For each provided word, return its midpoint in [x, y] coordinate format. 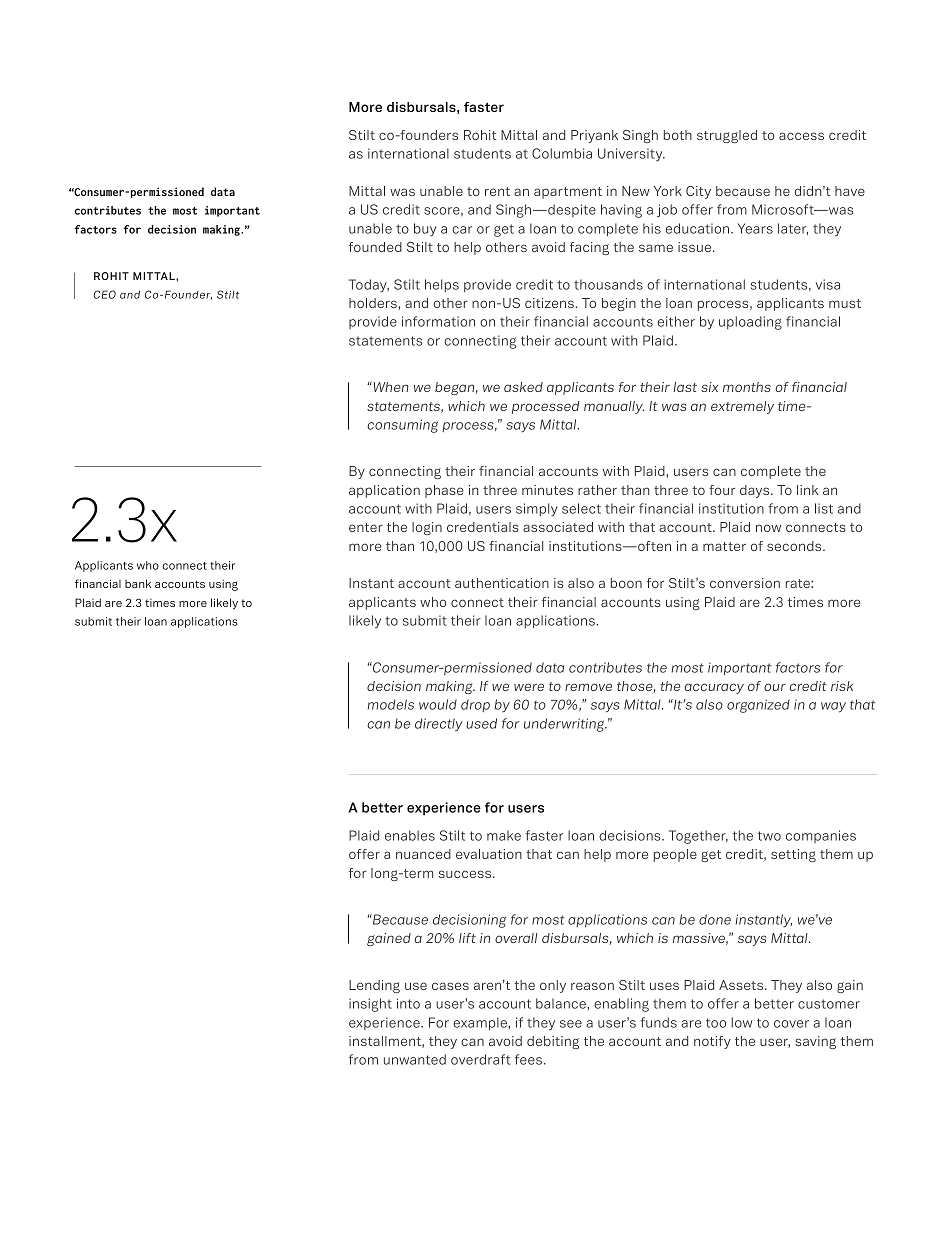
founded [375, 247]
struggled [727, 136]
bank [138, 583]
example [481, 1023]
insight [370, 1005]
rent [497, 191]
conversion [745, 583]
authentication [502, 583]
